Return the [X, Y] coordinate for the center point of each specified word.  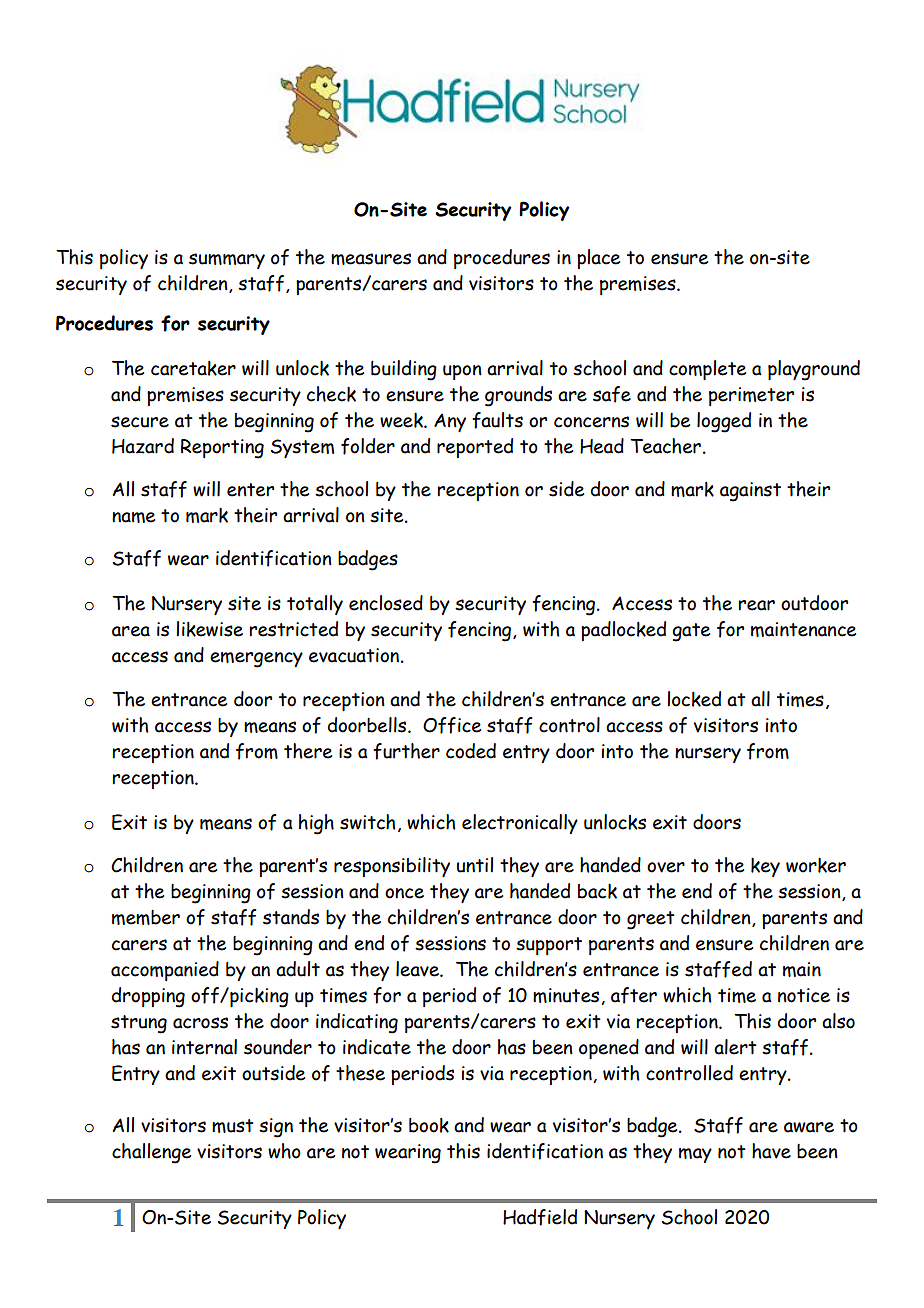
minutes [567, 996]
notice [804, 995]
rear [757, 605]
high [316, 824]
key [765, 867]
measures [371, 259]
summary [227, 261]
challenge [151, 1153]
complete [707, 370]
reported [475, 448]
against [750, 492]
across [200, 1023]
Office [452, 725]
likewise [209, 629]
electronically [520, 824]
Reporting [222, 449]
